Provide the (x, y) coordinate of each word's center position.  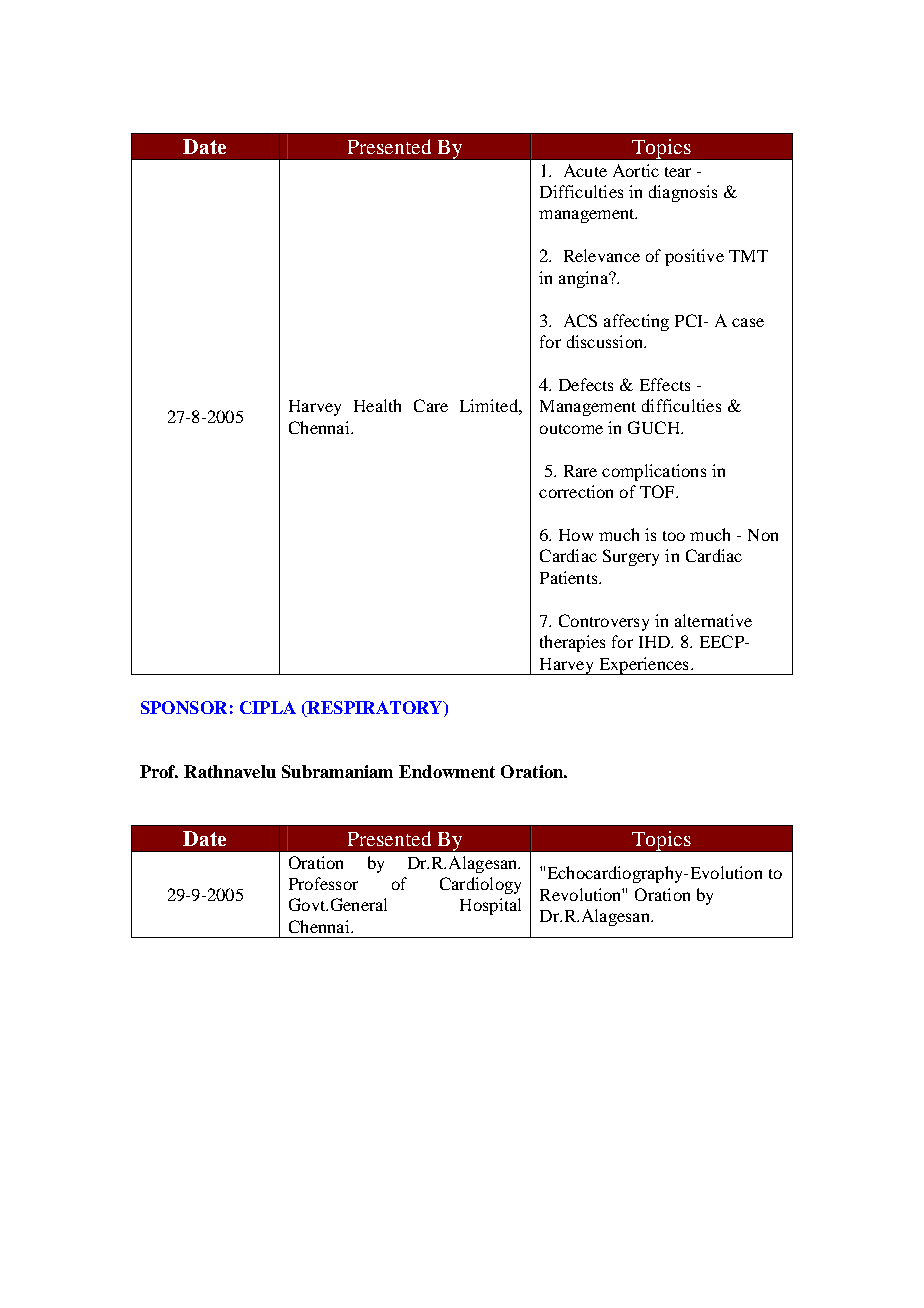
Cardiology (480, 885)
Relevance (602, 255)
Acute (585, 170)
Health (377, 405)
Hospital (490, 906)
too (674, 536)
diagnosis (683, 193)
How (576, 535)
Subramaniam (337, 771)
